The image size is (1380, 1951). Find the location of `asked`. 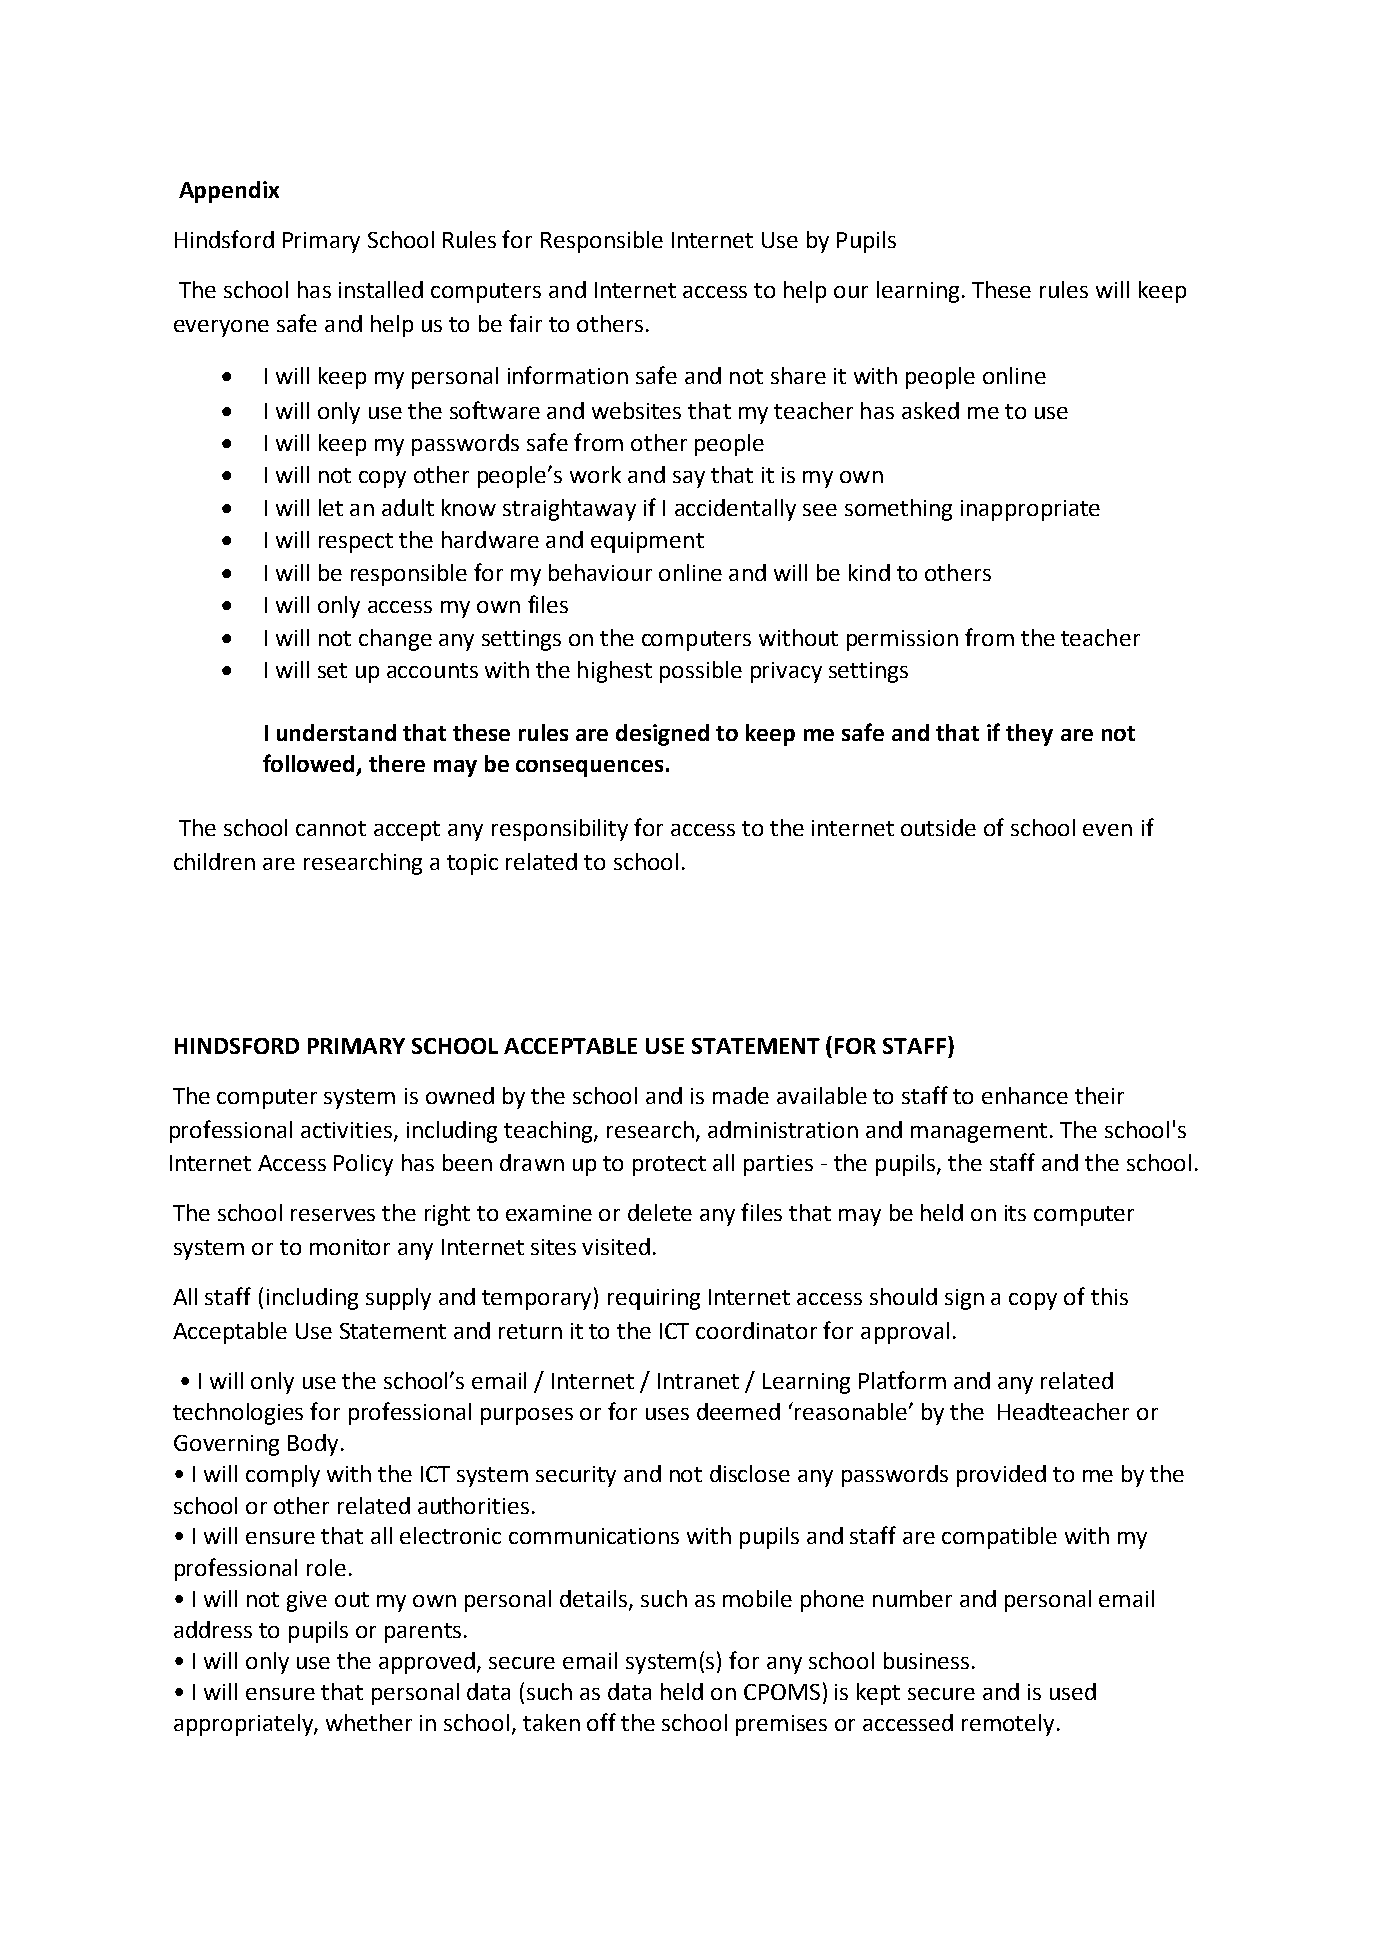

asked is located at coordinates (930, 410).
